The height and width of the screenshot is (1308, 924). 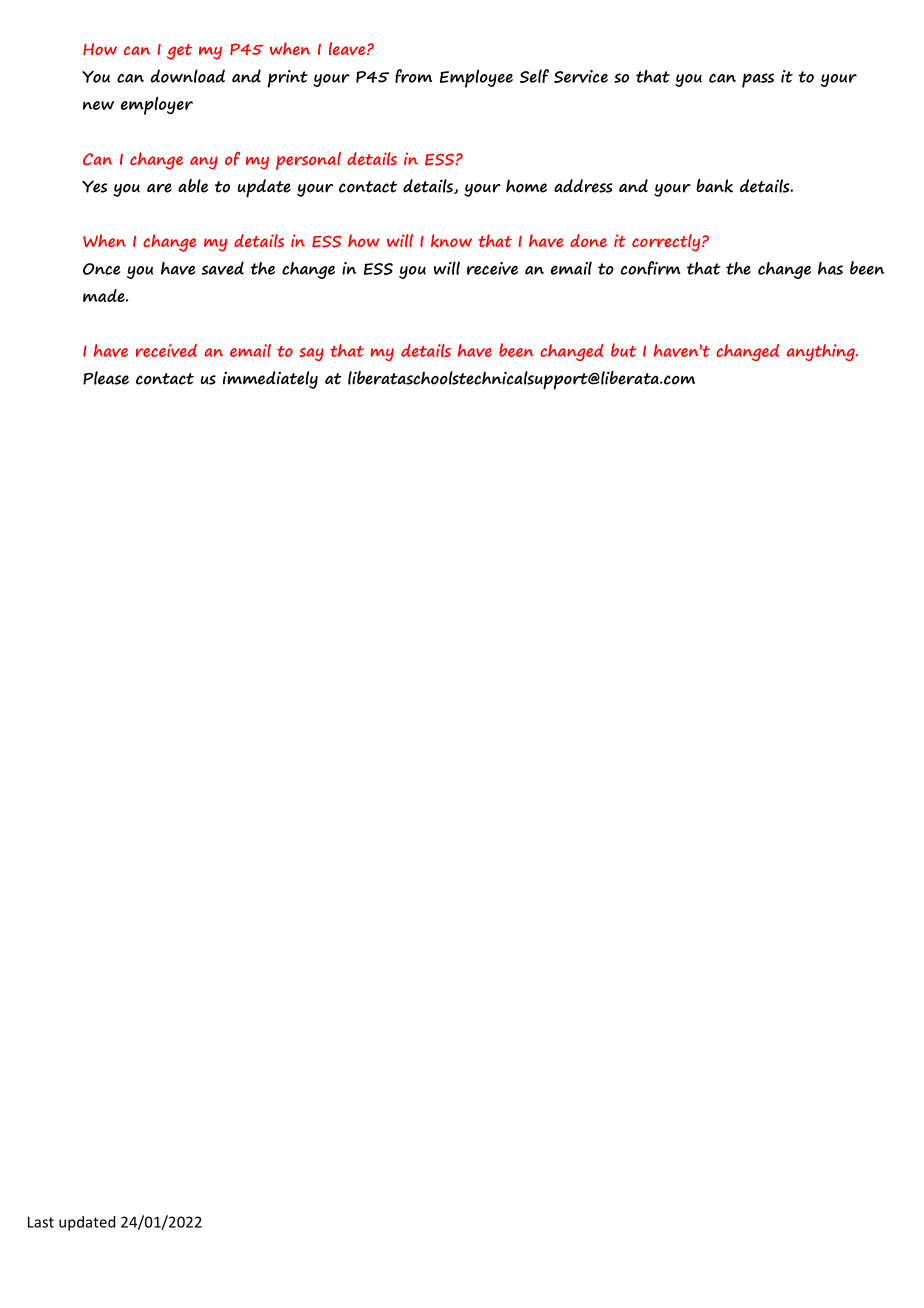 I want to click on confirm, so click(x=651, y=268).
